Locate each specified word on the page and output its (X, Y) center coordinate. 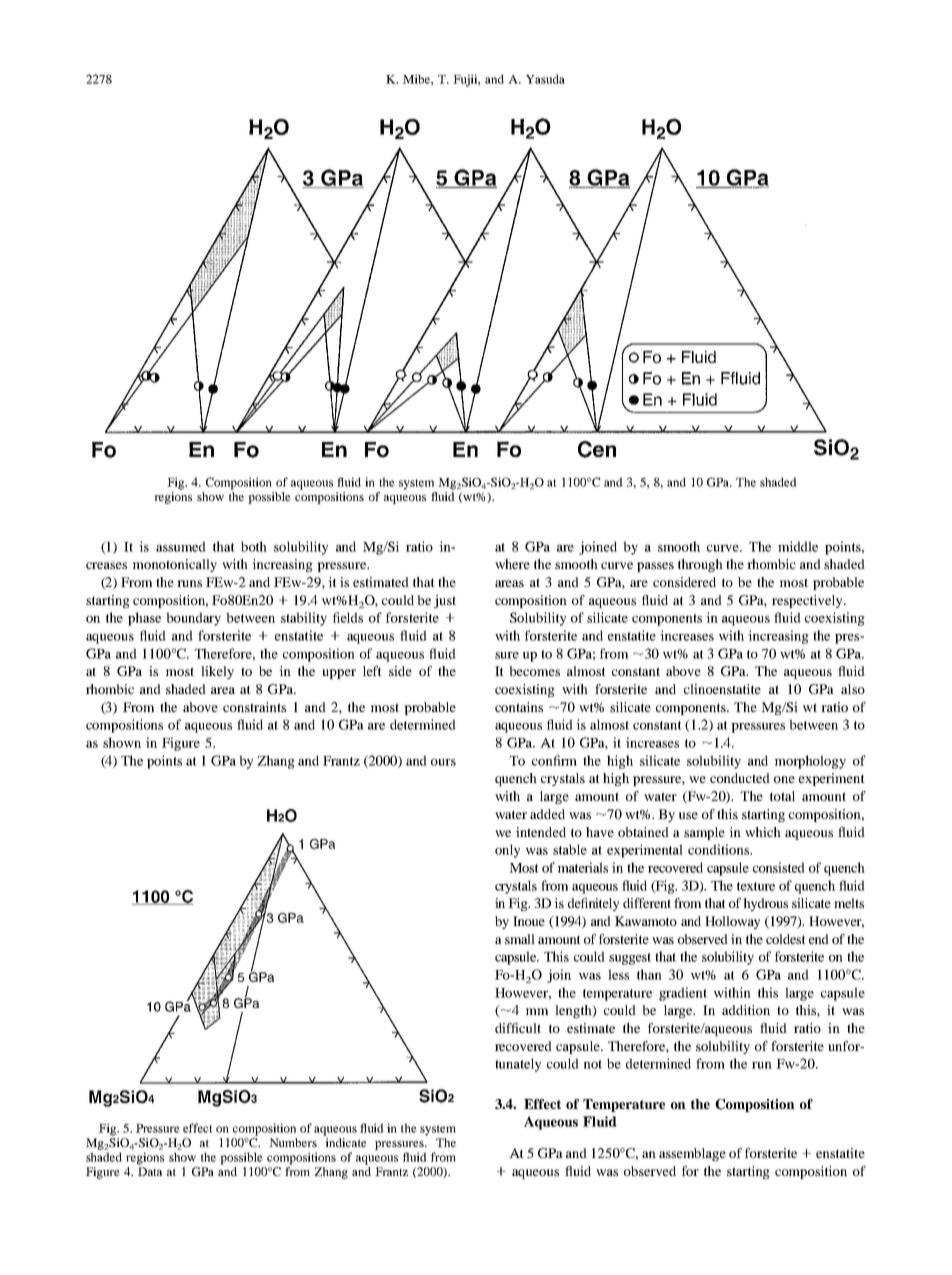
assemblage (692, 1154)
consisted (779, 867)
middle (798, 546)
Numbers (293, 1142)
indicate (346, 1142)
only (507, 851)
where (512, 564)
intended (541, 832)
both (254, 546)
